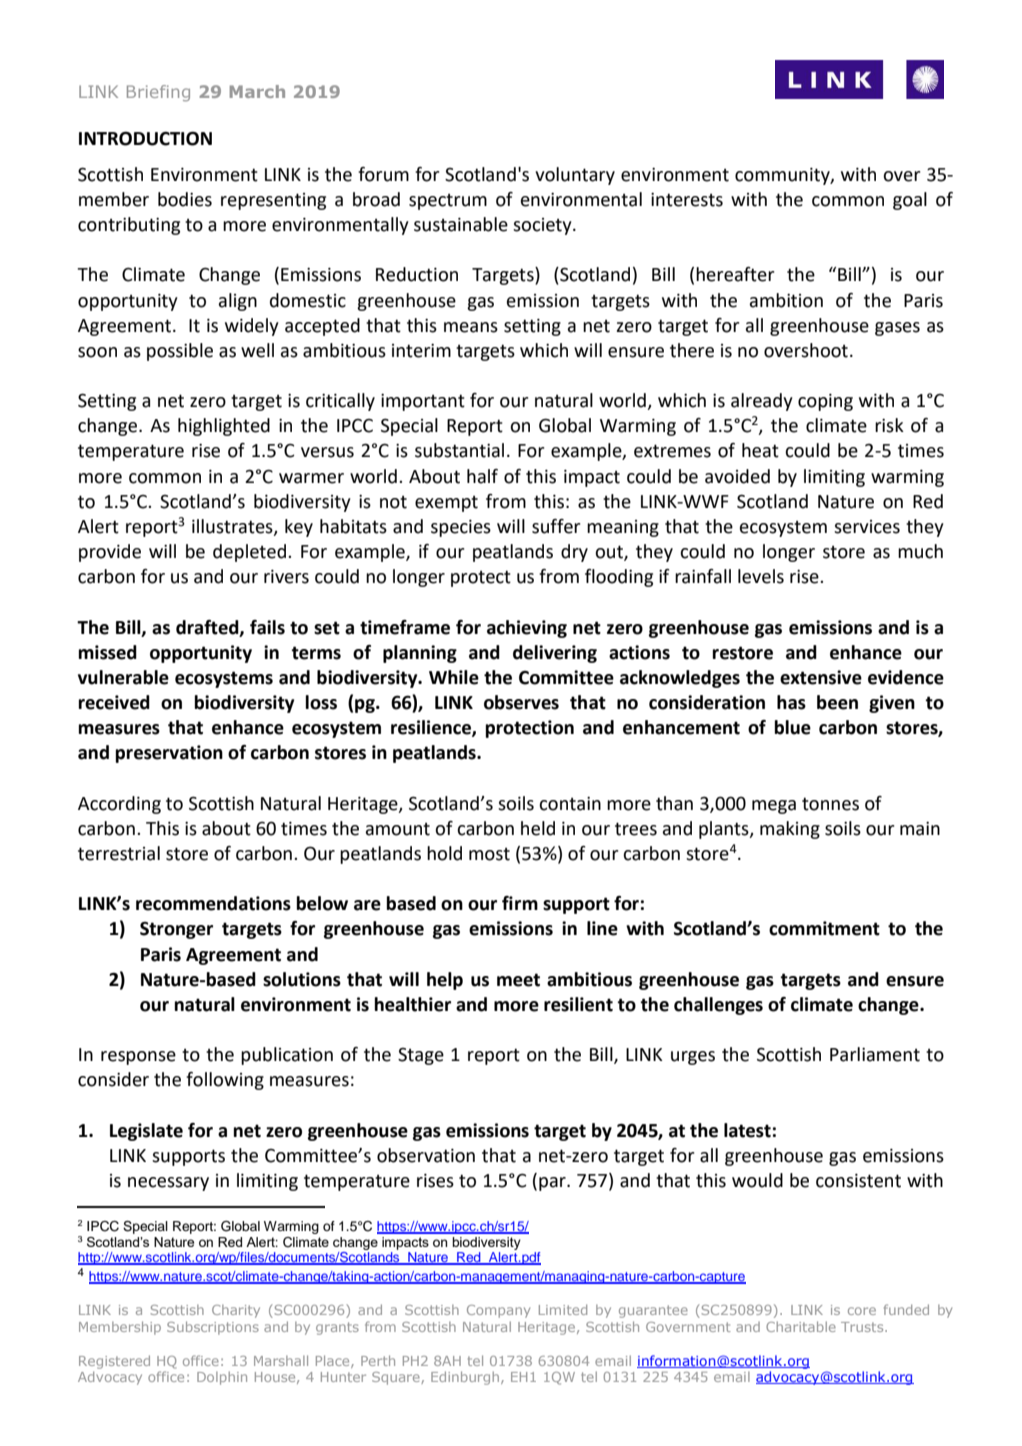 The height and width of the screenshot is (1446, 1022). What do you see at coordinates (518, 980) in the screenshot?
I see `meet` at bounding box center [518, 980].
